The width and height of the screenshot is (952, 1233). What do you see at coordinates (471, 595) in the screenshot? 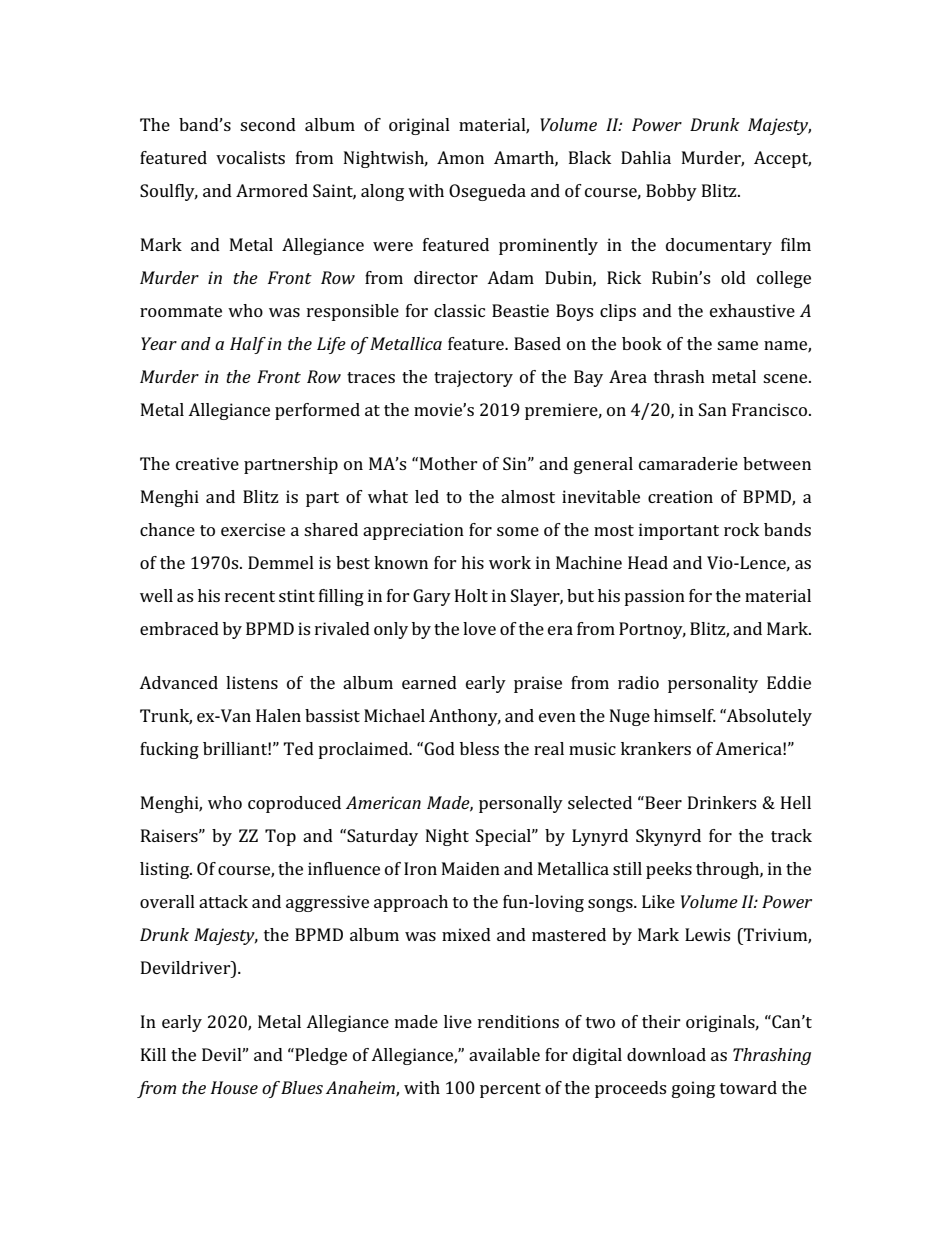
I see `Holt` at bounding box center [471, 595].
